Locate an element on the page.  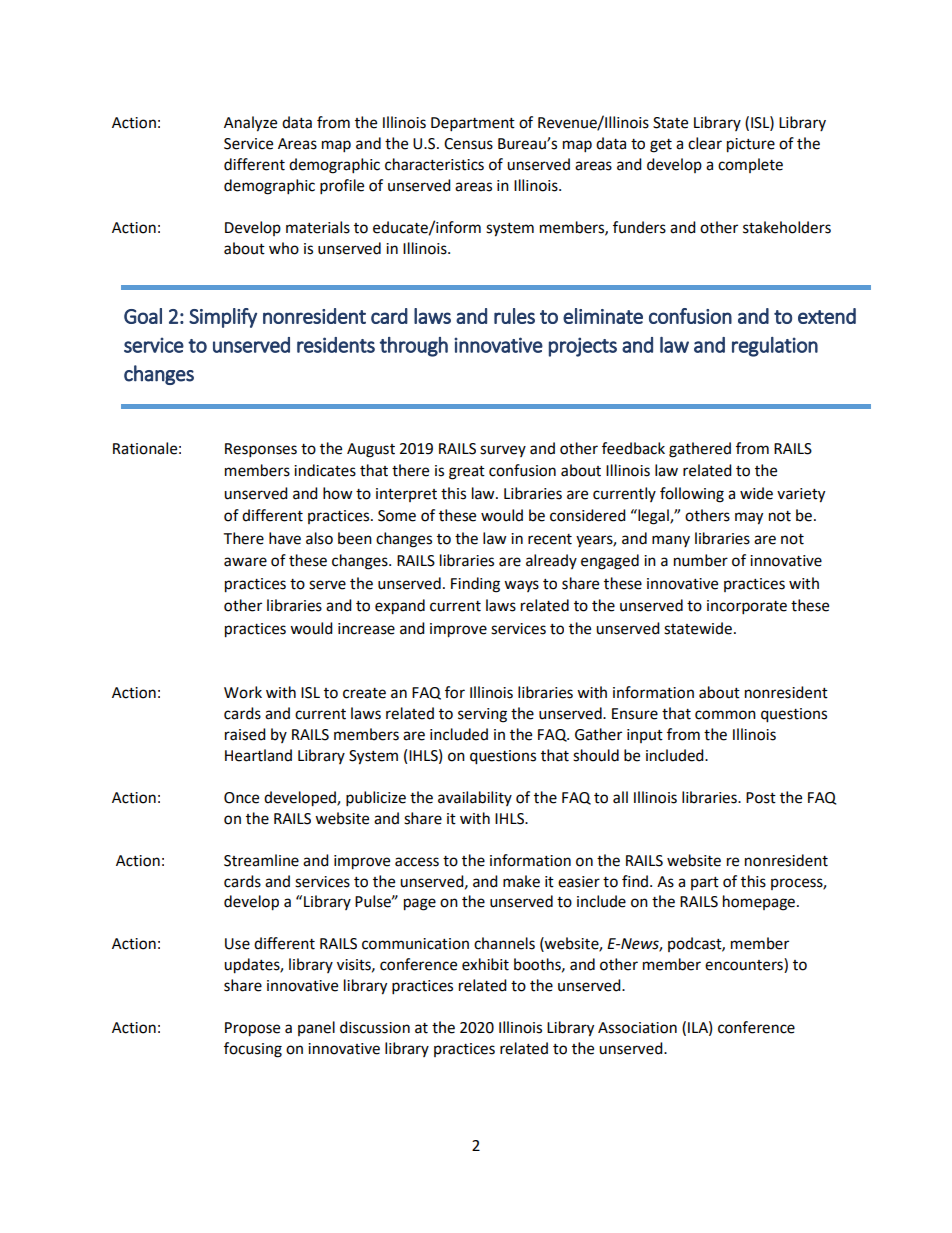
Propose is located at coordinates (252, 1029).
